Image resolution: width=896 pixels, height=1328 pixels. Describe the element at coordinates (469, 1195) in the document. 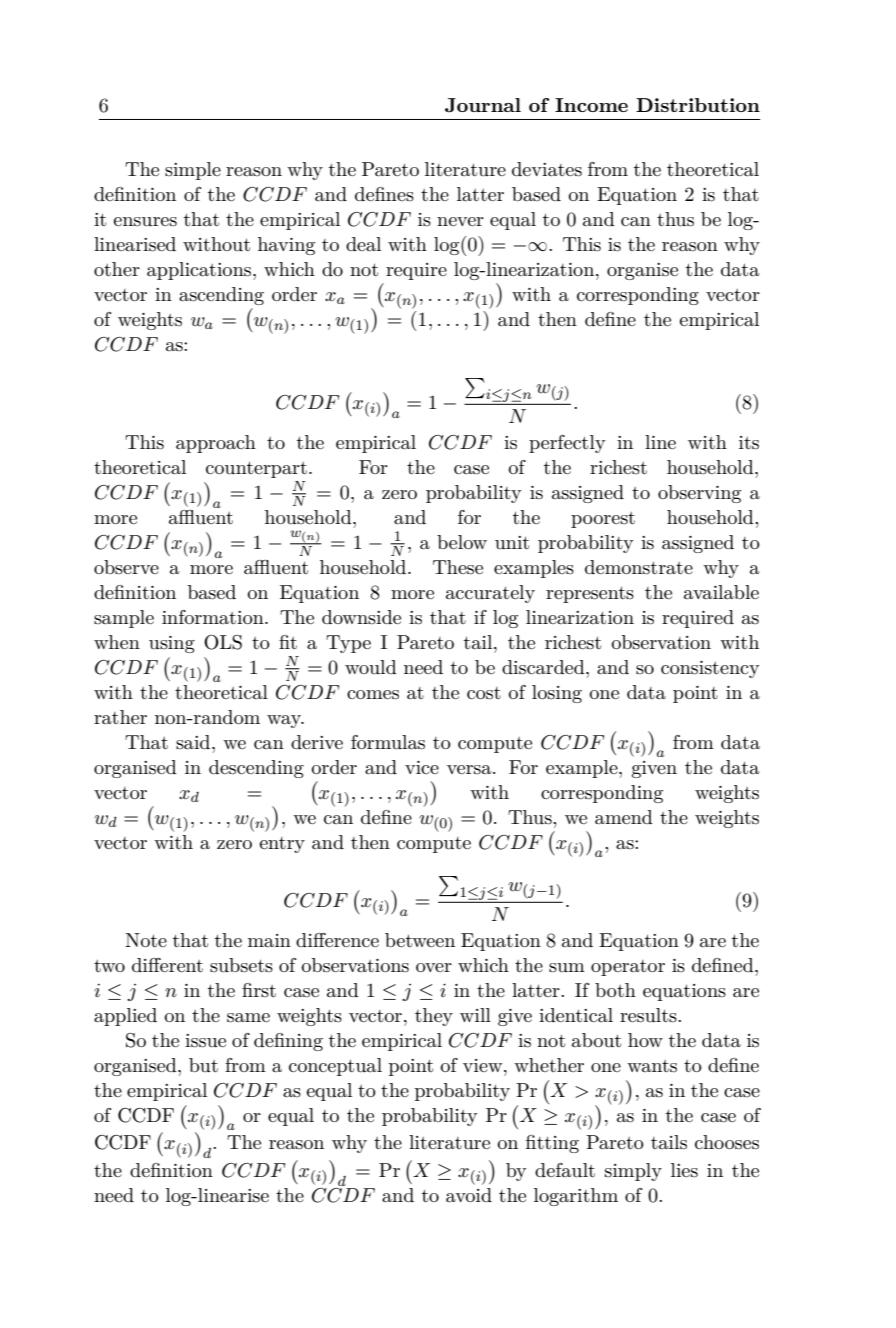

I see `avoid` at that location.
